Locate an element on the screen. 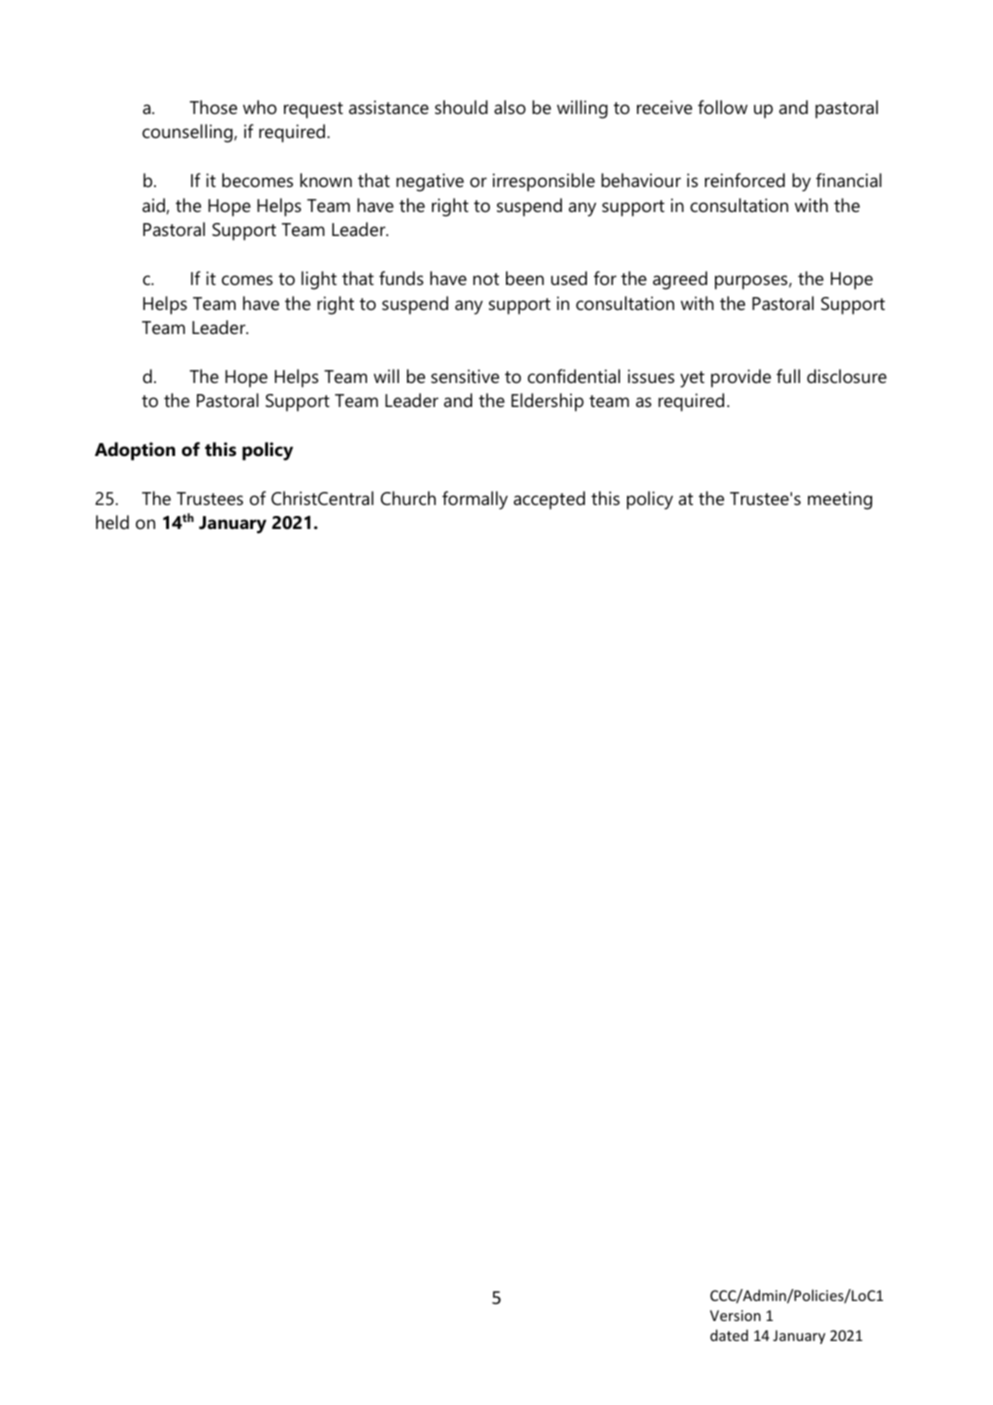 This screenshot has height=1405, width=993. counselling is located at coordinates (188, 133).
